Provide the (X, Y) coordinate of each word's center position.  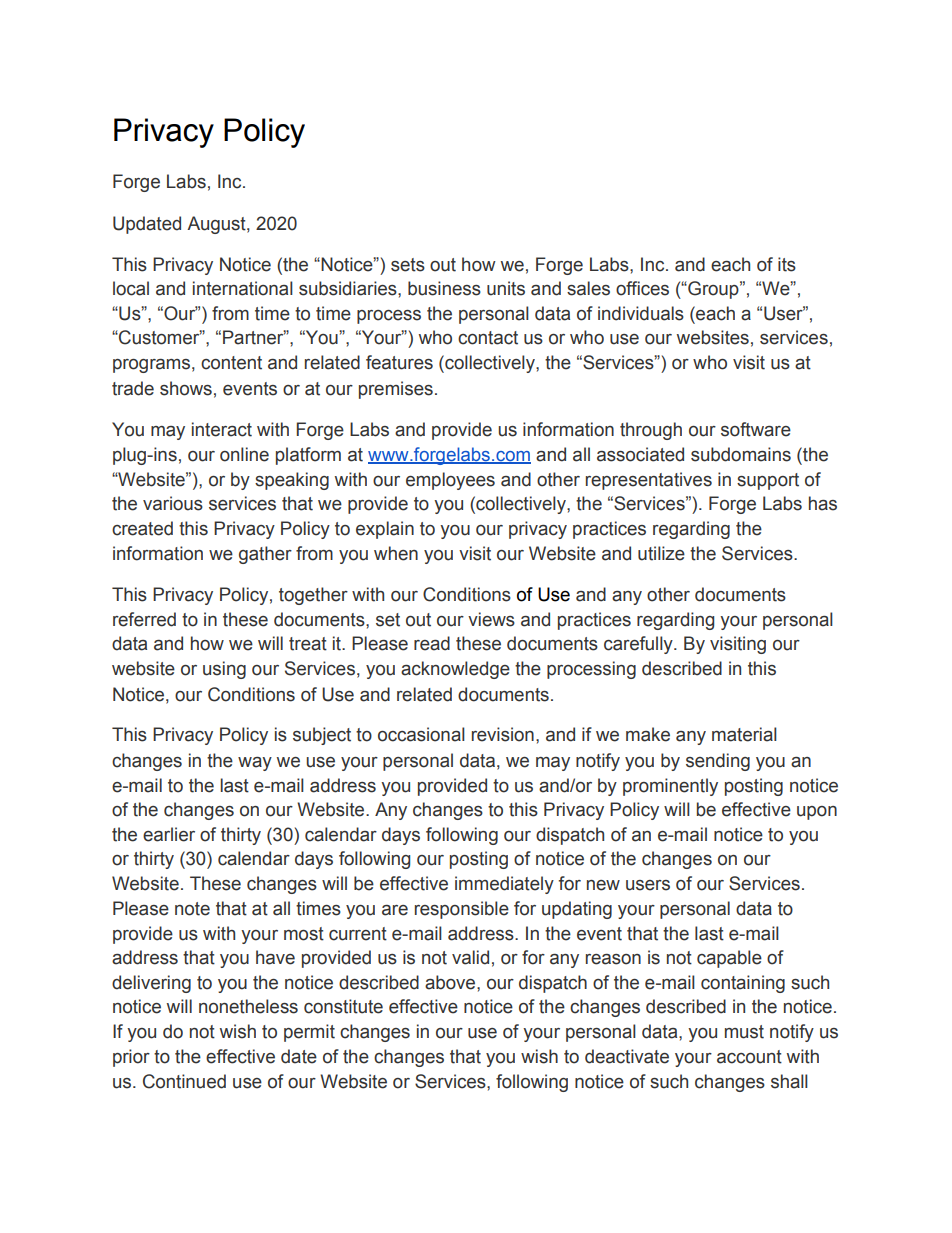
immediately (504, 885)
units (506, 288)
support (768, 481)
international (243, 288)
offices (642, 288)
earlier (169, 834)
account (749, 1057)
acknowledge (455, 670)
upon (817, 813)
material (744, 734)
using (224, 670)
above (451, 982)
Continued (184, 1081)
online (244, 454)
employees (450, 481)
